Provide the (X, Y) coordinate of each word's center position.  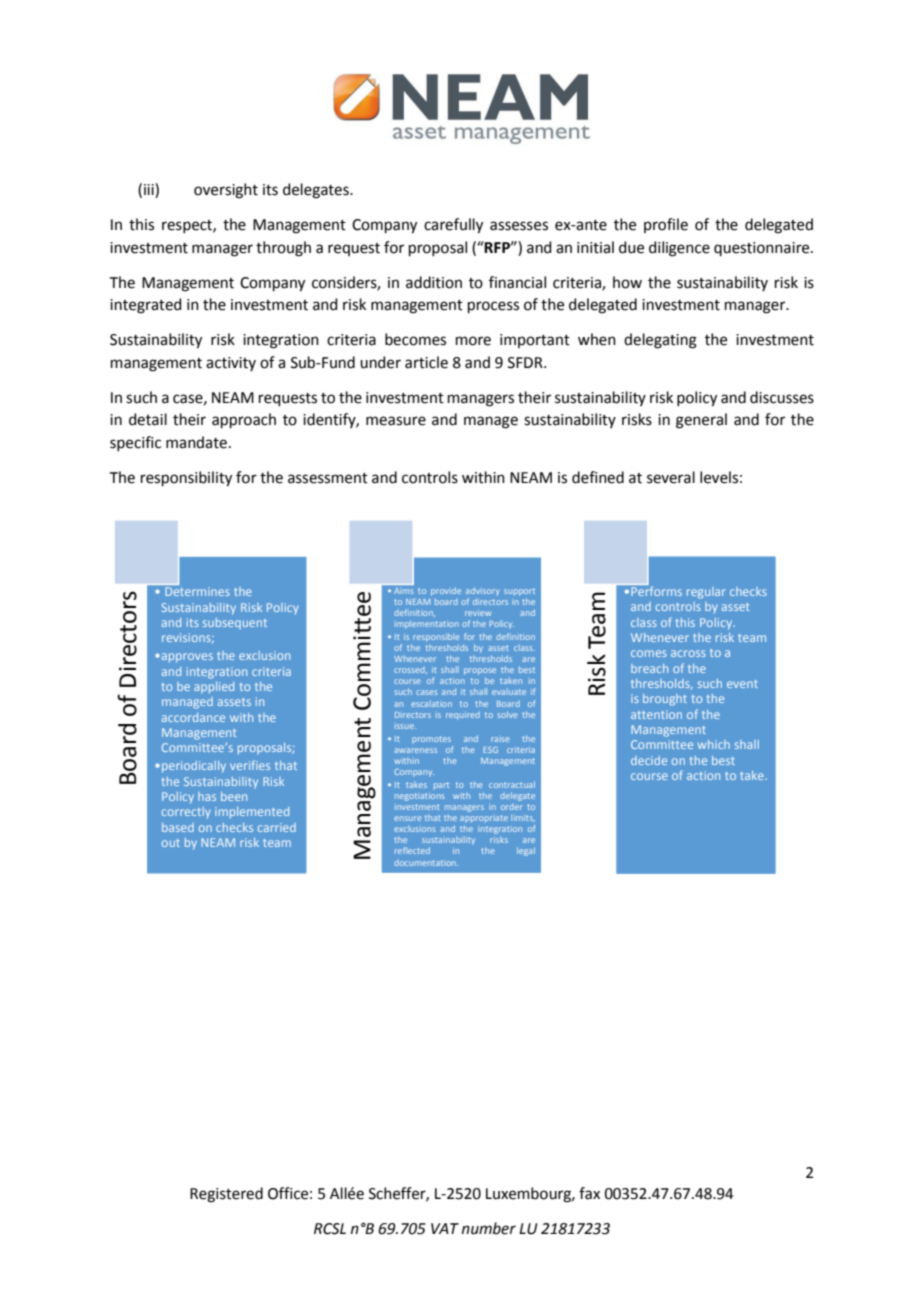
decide (649, 760)
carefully (453, 226)
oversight (226, 191)
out (171, 843)
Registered (226, 1195)
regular (706, 593)
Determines (197, 591)
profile (666, 225)
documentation (426, 863)
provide (446, 591)
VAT (445, 1228)
